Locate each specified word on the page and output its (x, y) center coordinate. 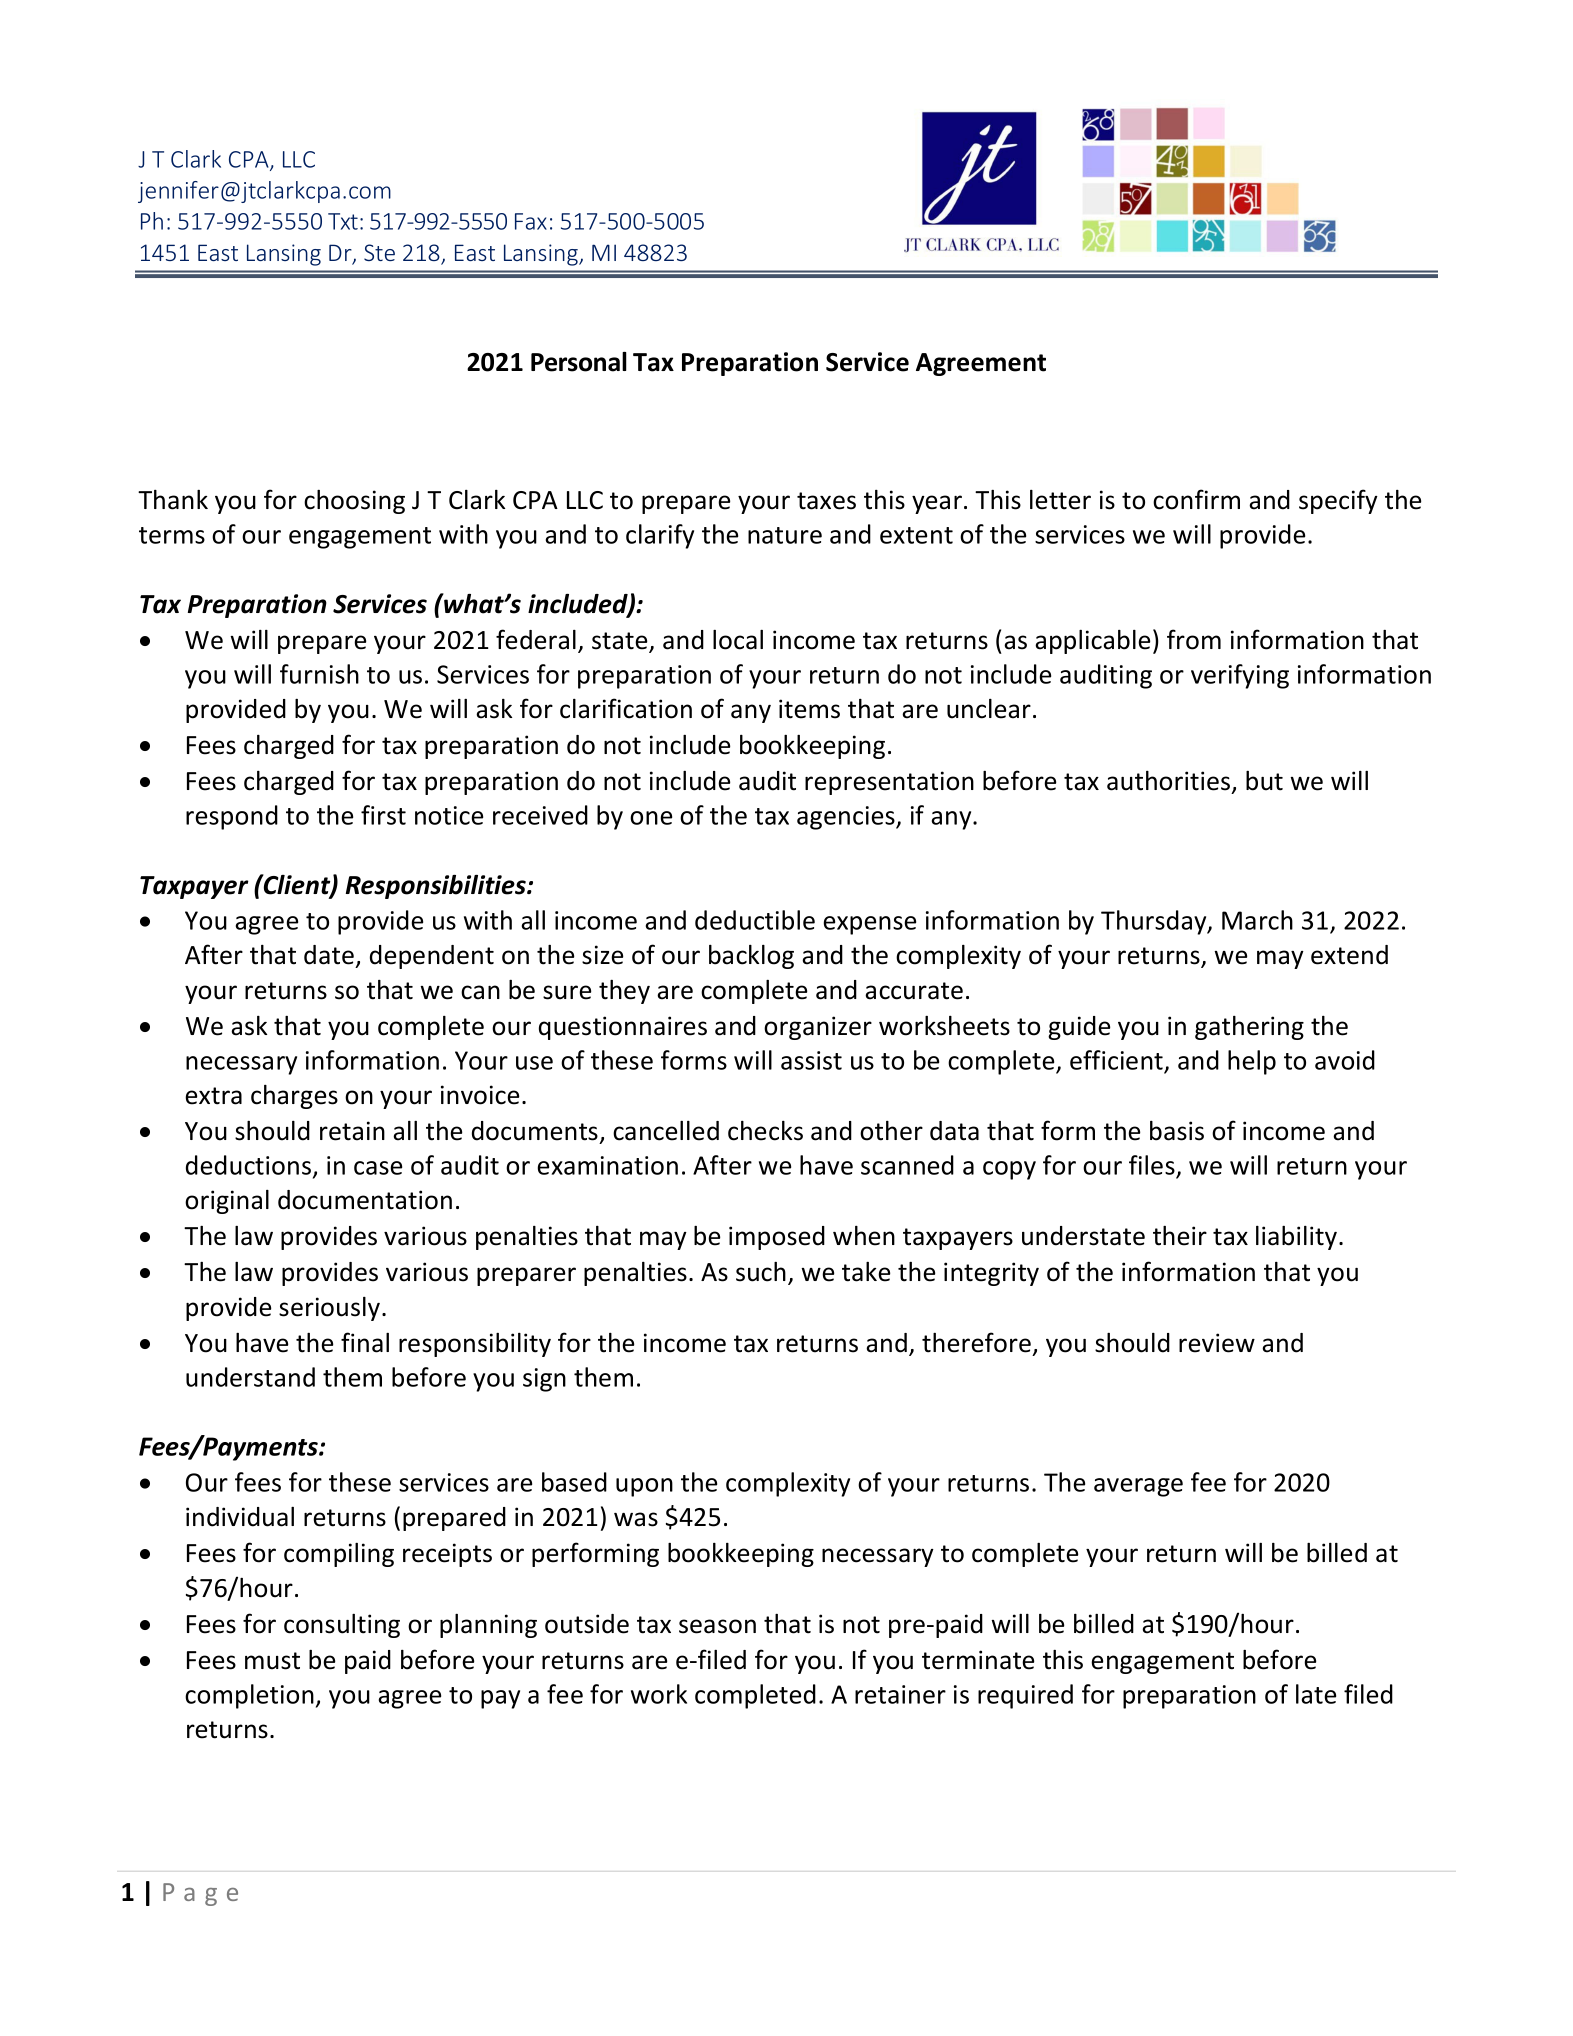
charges (294, 1097)
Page (200, 1894)
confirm (1196, 499)
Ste (379, 252)
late (1316, 1694)
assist (811, 1060)
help (1252, 1062)
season (717, 1626)
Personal (579, 362)
